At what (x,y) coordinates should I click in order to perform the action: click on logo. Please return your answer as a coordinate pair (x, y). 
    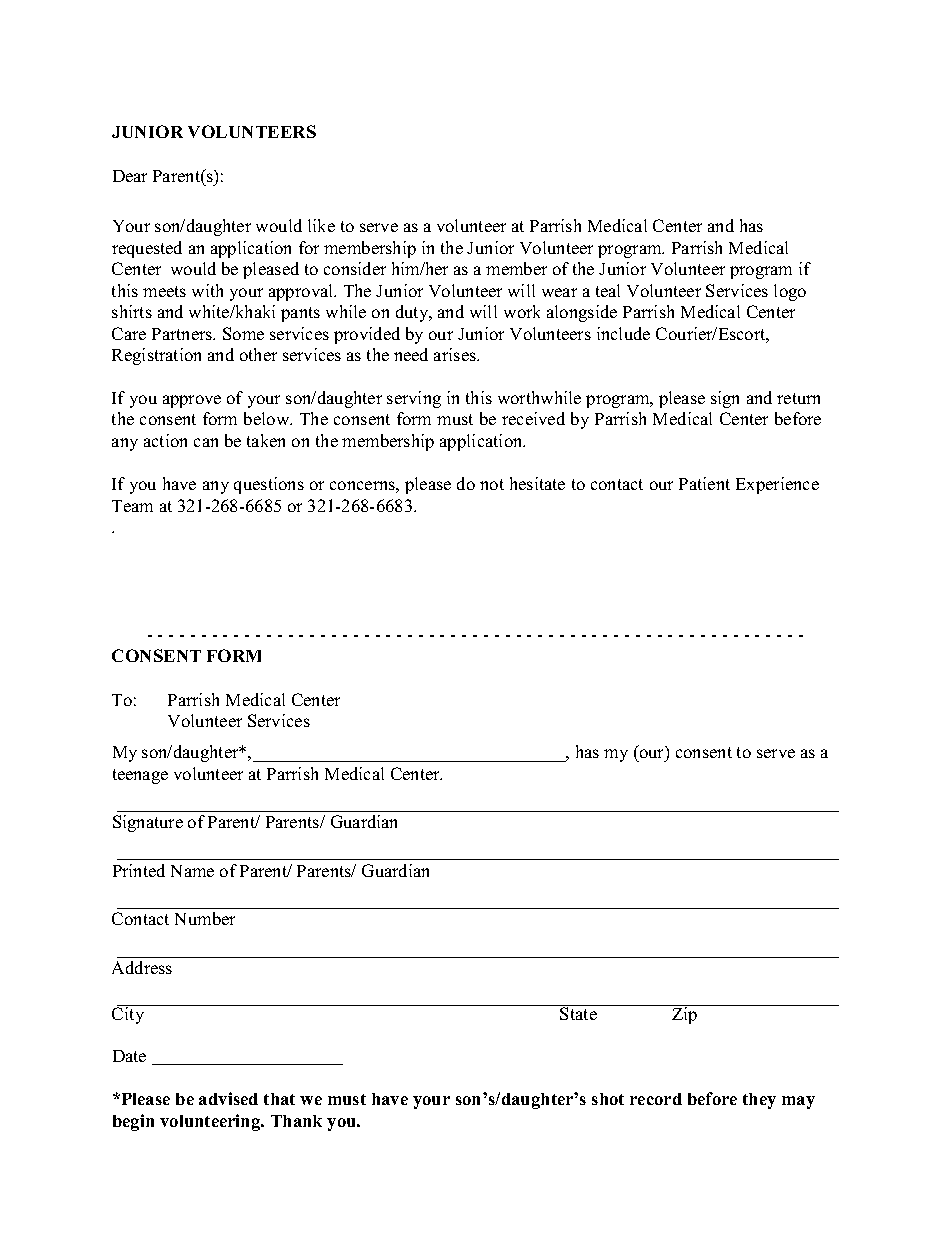
    Looking at the image, I should click on (790, 292).
